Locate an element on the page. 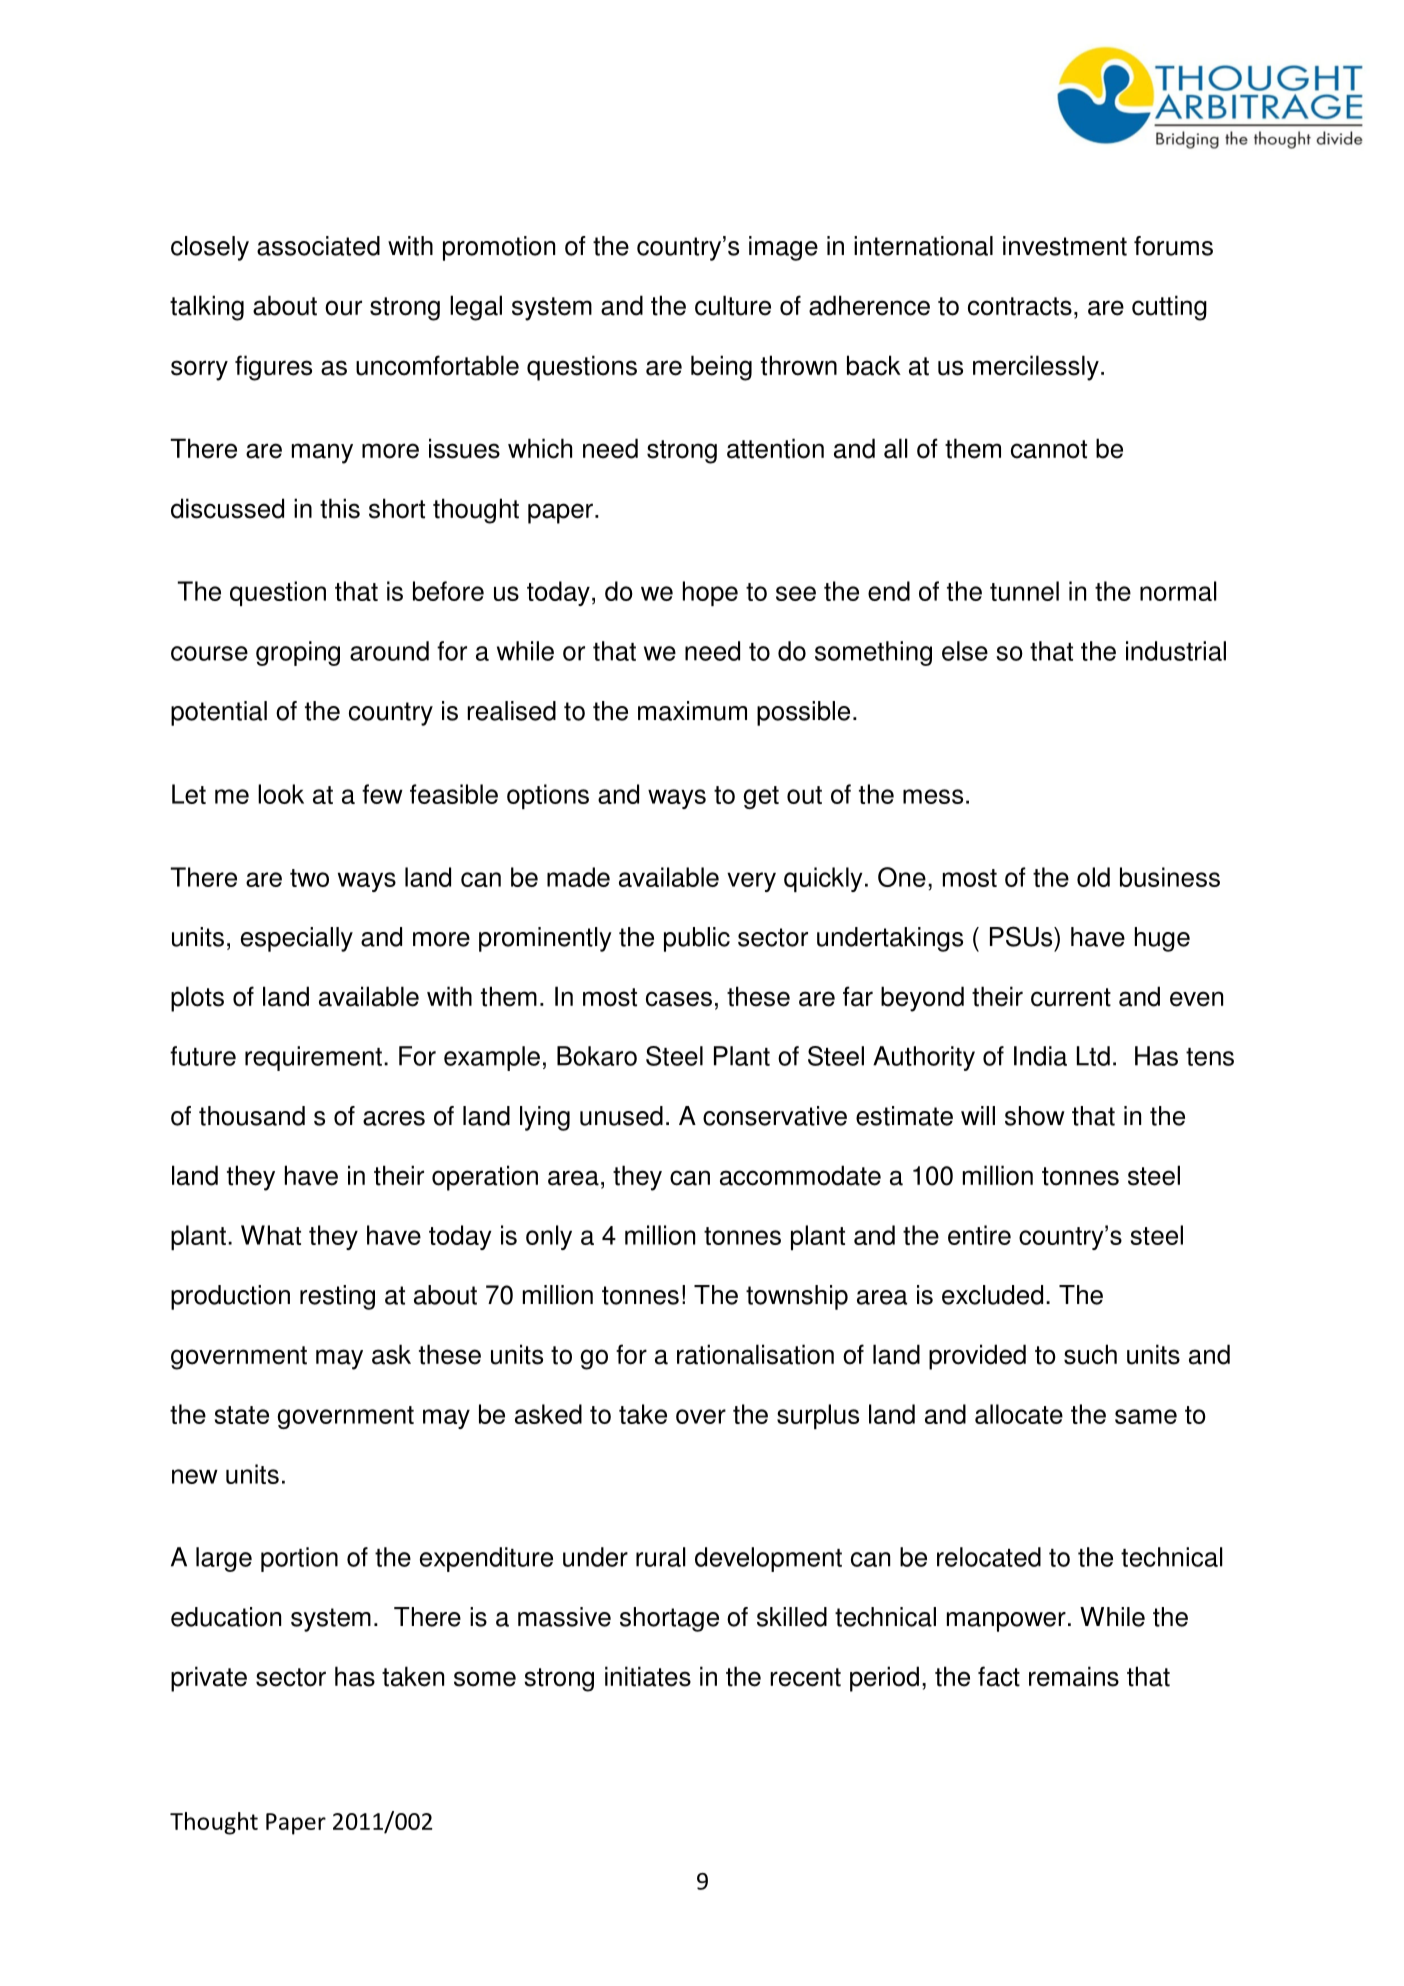 The image size is (1404, 1986). What is located at coordinates (271, 1235).
